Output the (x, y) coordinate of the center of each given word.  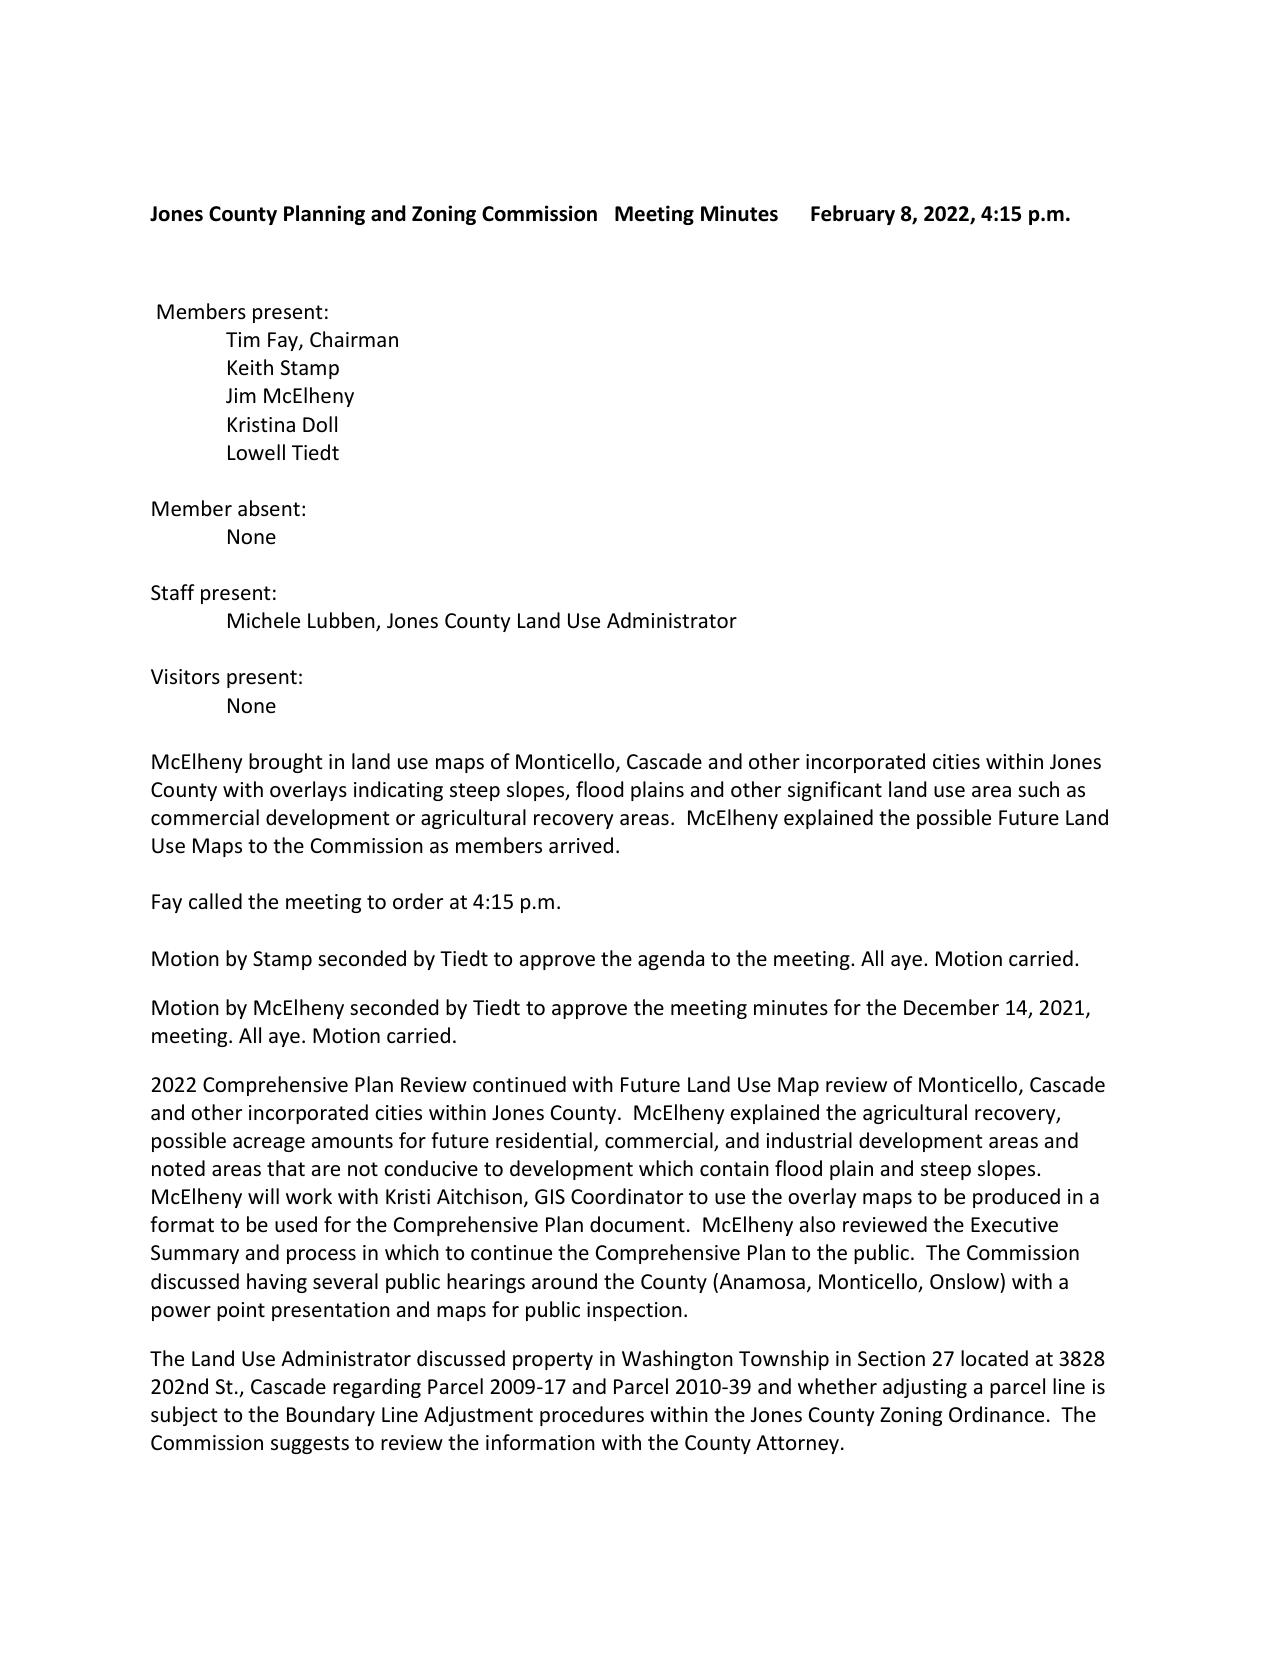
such (1038, 789)
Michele (264, 620)
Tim (243, 339)
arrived (581, 845)
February (853, 215)
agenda (671, 960)
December (951, 1007)
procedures (592, 1416)
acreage (269, 1144)
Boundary (331, 1416)
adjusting (925, 1388)
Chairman (354, 339)
